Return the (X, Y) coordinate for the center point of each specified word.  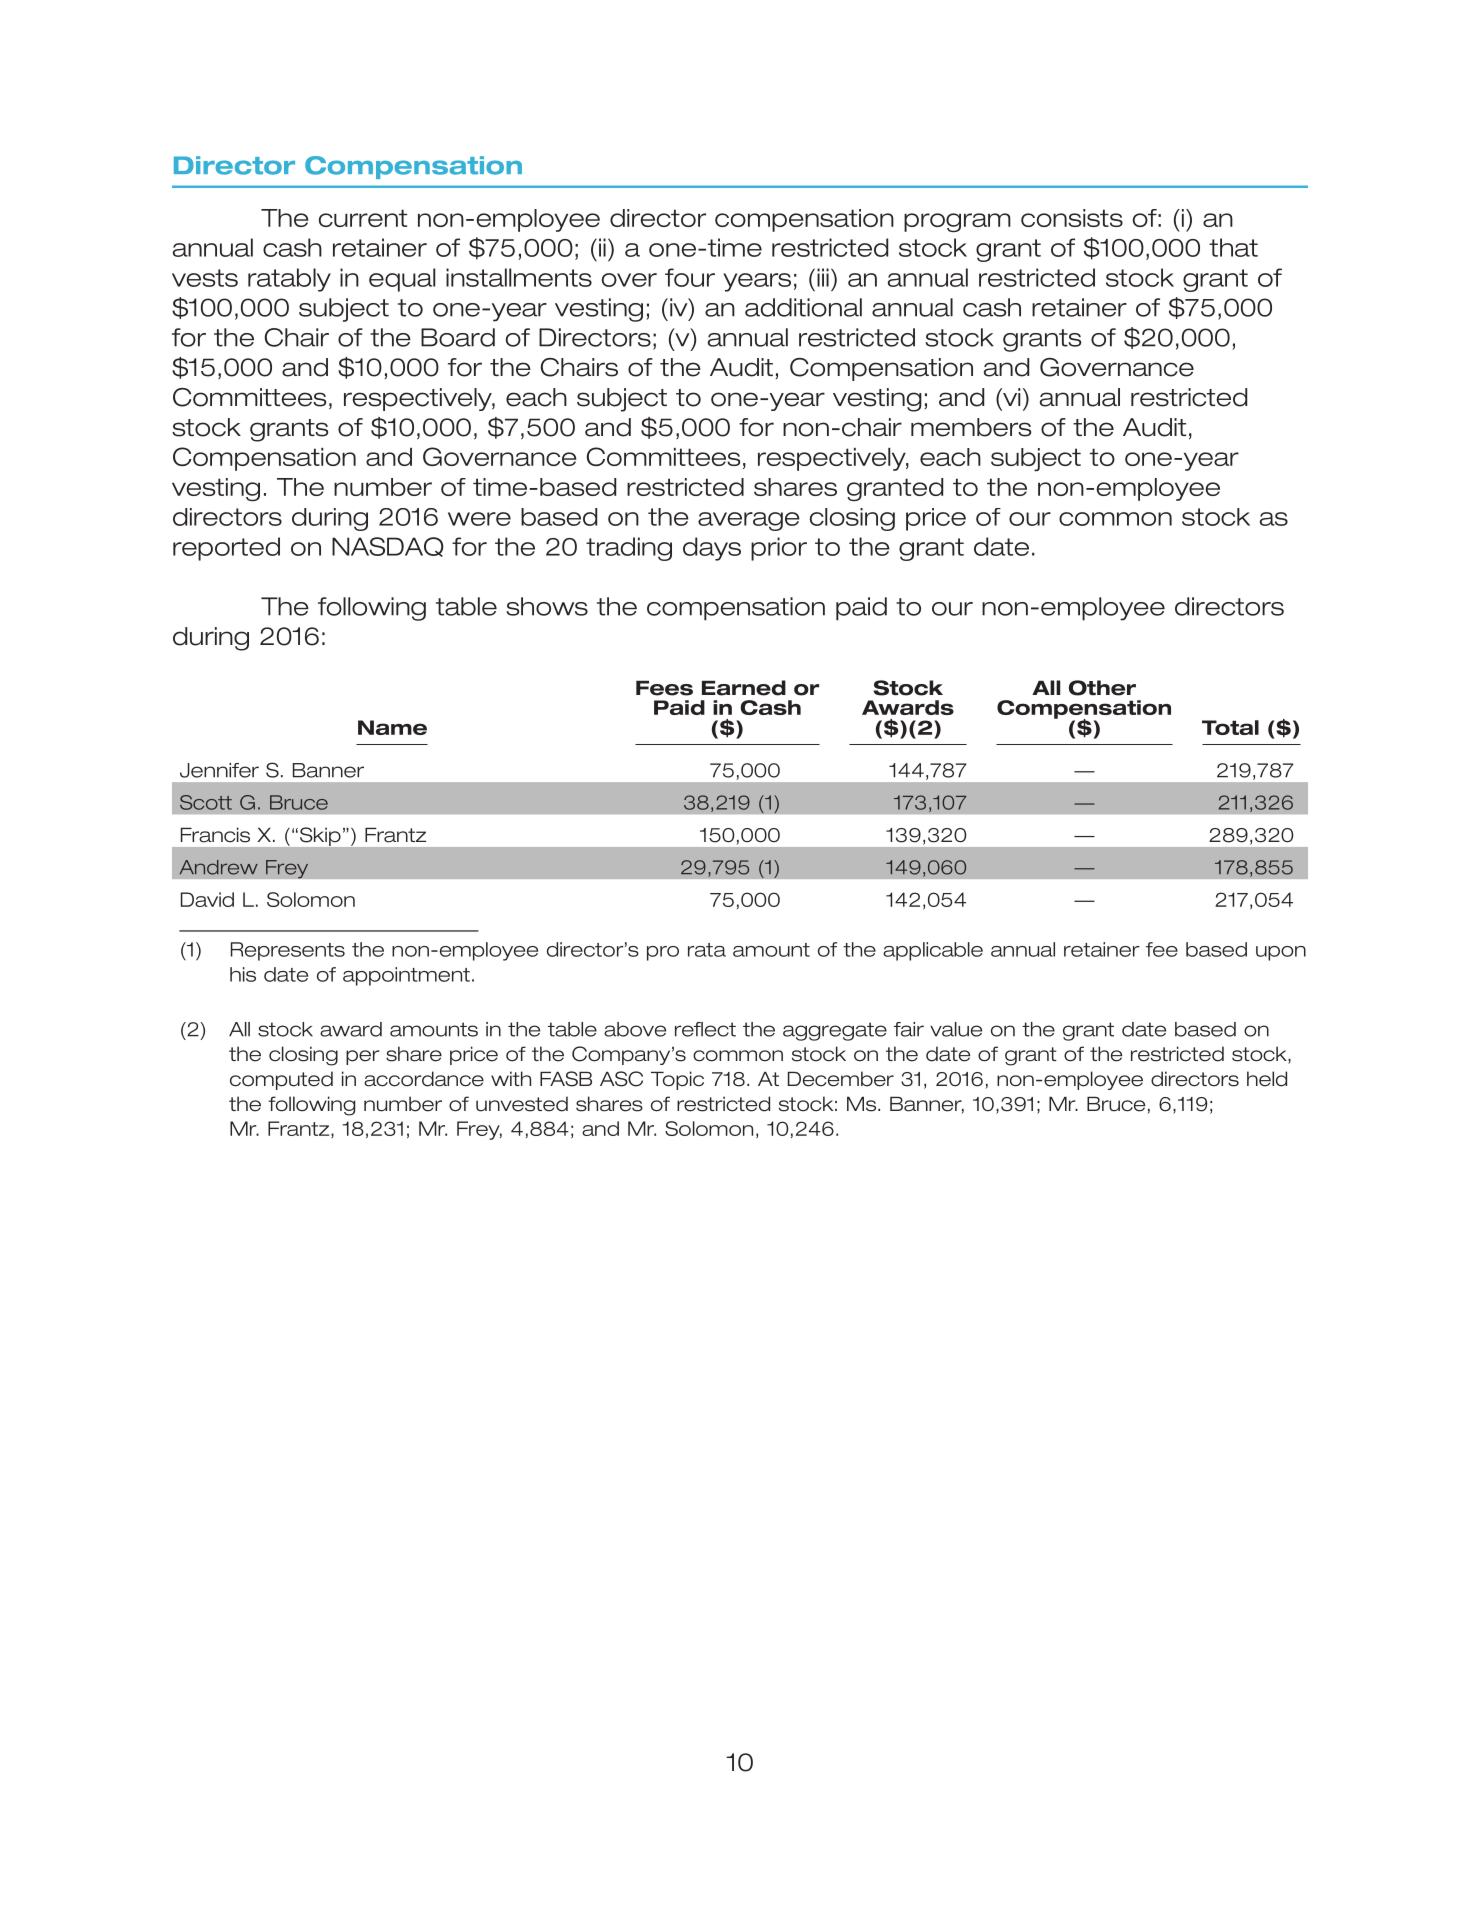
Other (1102, 688)
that (1233, 247)
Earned (744, 688)
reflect (705, 1029)
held (1267, 1079)
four (690, 277)
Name (392, 727)
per (363, 1057)
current (363, 218)
